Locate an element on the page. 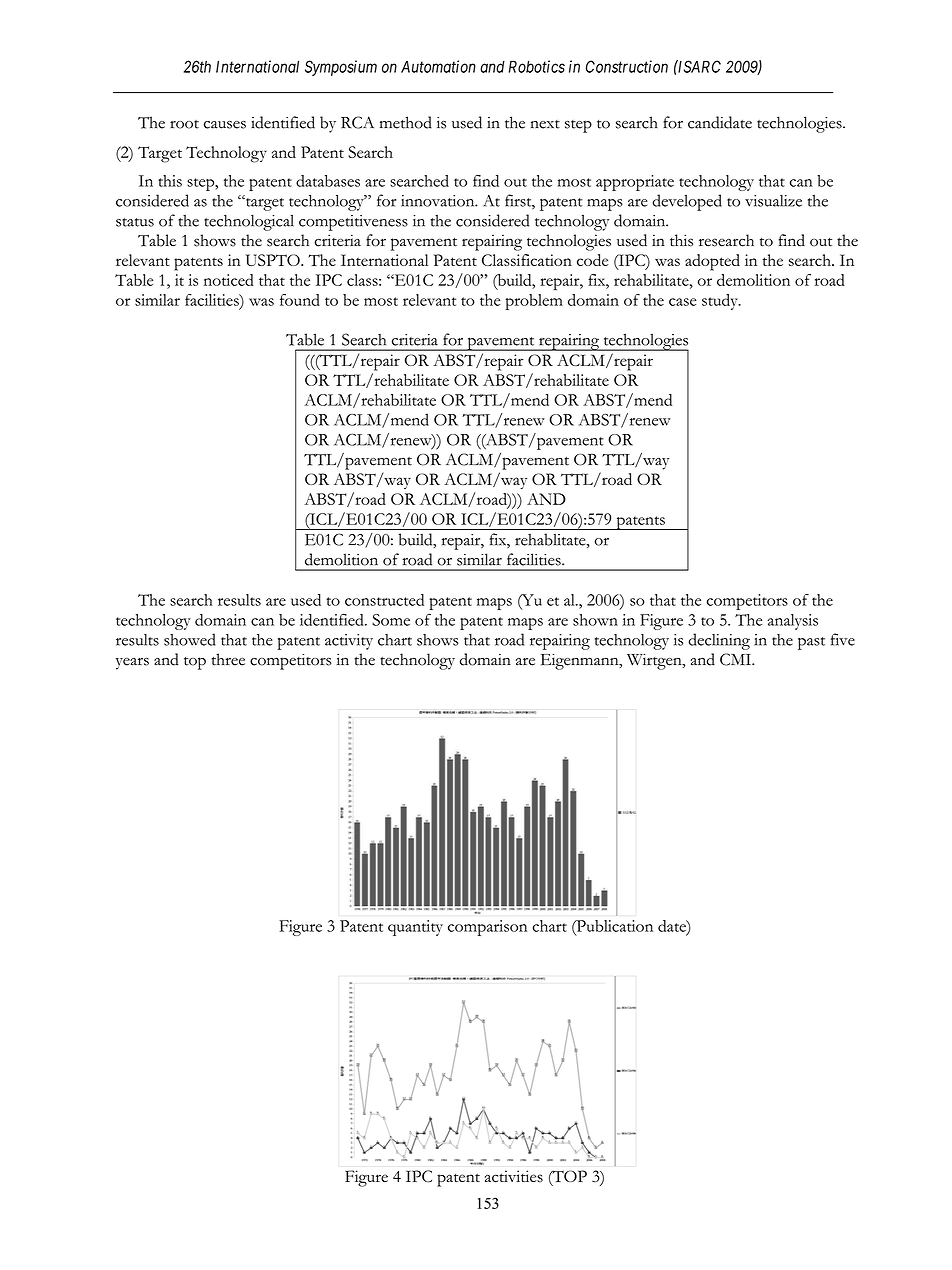  comparison is located at coordinates (487, 928).
